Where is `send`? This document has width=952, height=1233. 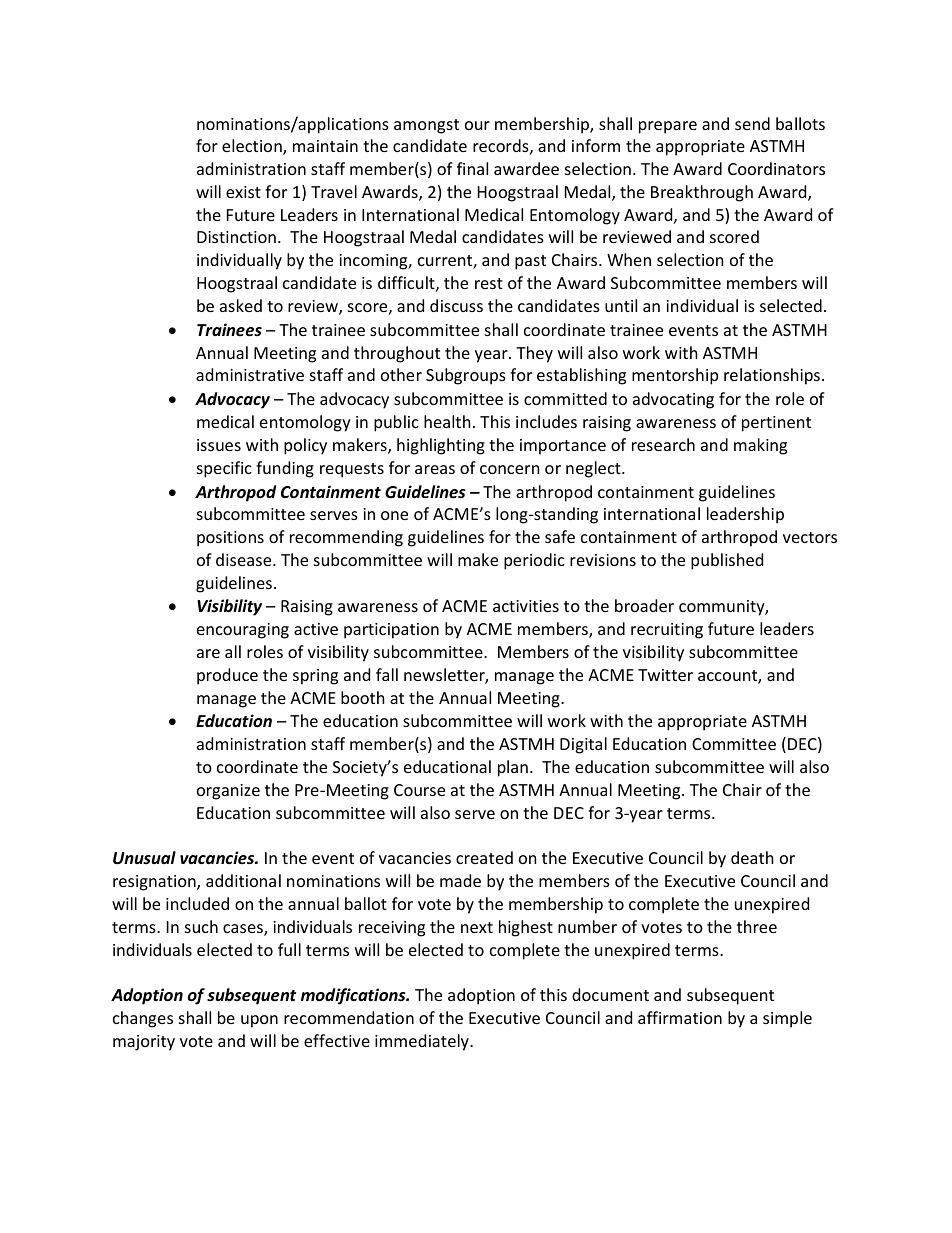 send is located at coordinates (752, 123).
